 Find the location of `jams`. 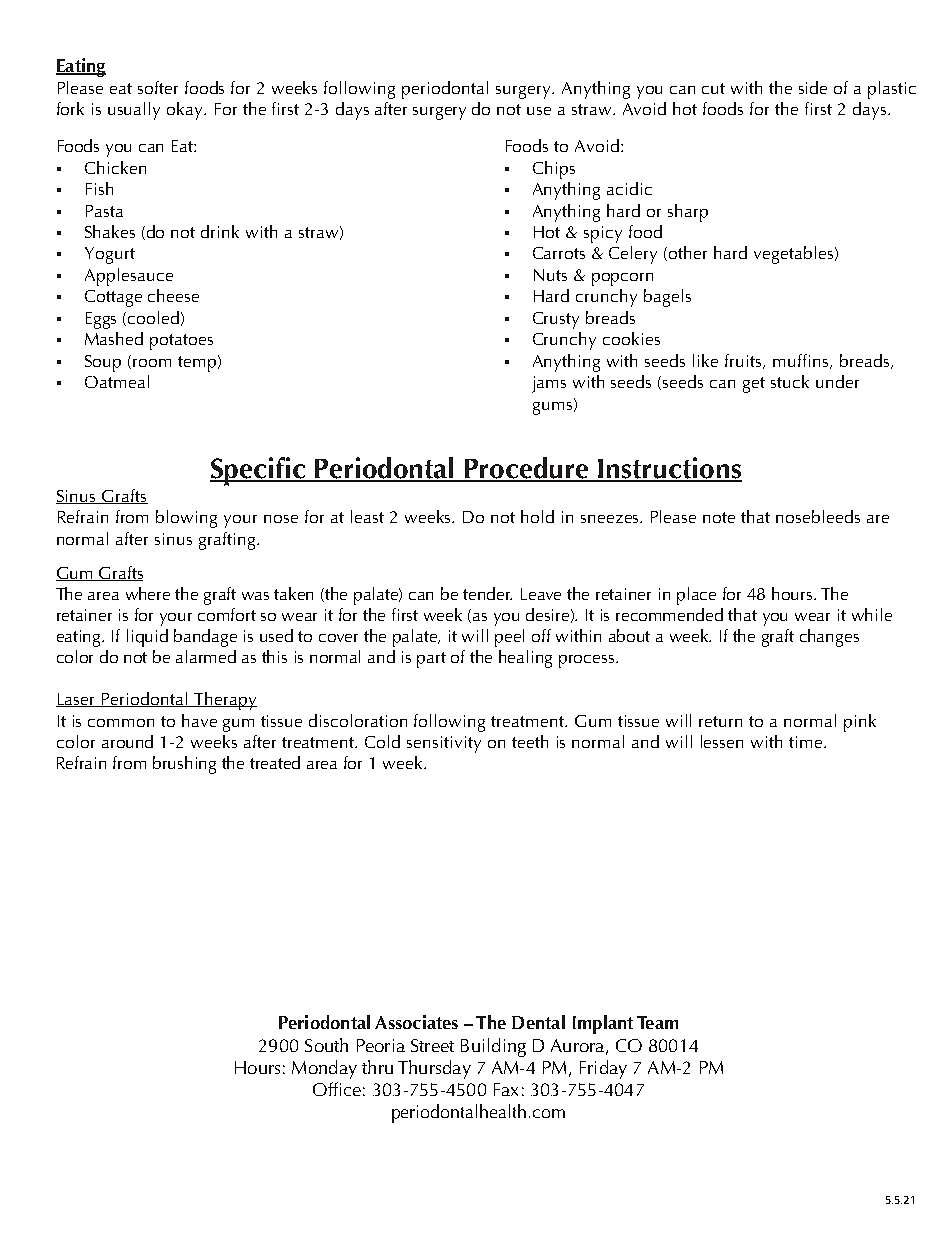

jams is located at coordinates (549, 384).
